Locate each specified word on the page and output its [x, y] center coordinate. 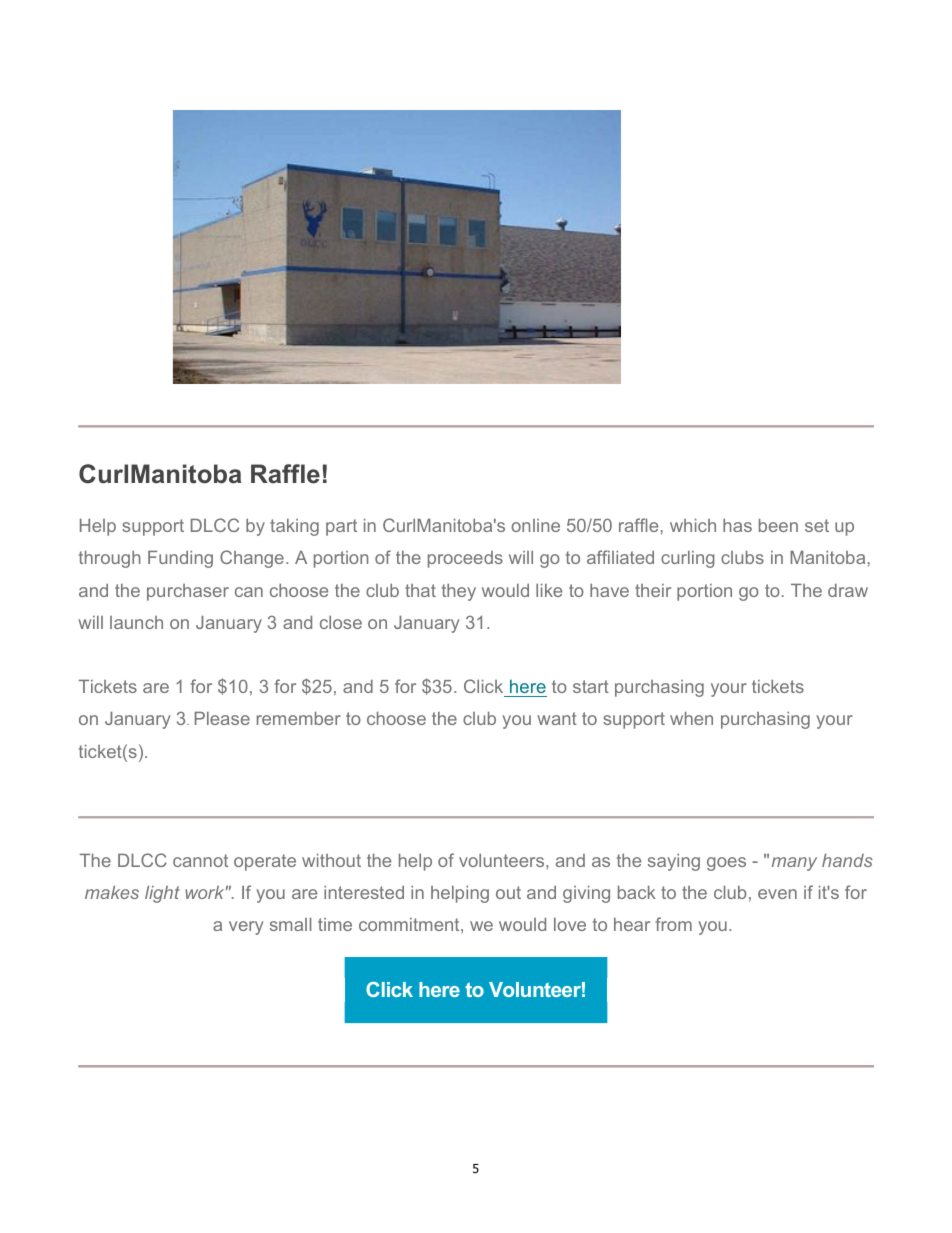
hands [847, 860]
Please [222, 718]
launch [136, 622]
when [691, 718]
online [535, 525]
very [246, 928]
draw [848, 590]
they [459, 592]
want [557, 718]
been [778, 525]
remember [299, 718]
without [331, 860]
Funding [180, 559]
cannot [200, 860]
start [591, 686]
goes [726, 864]
